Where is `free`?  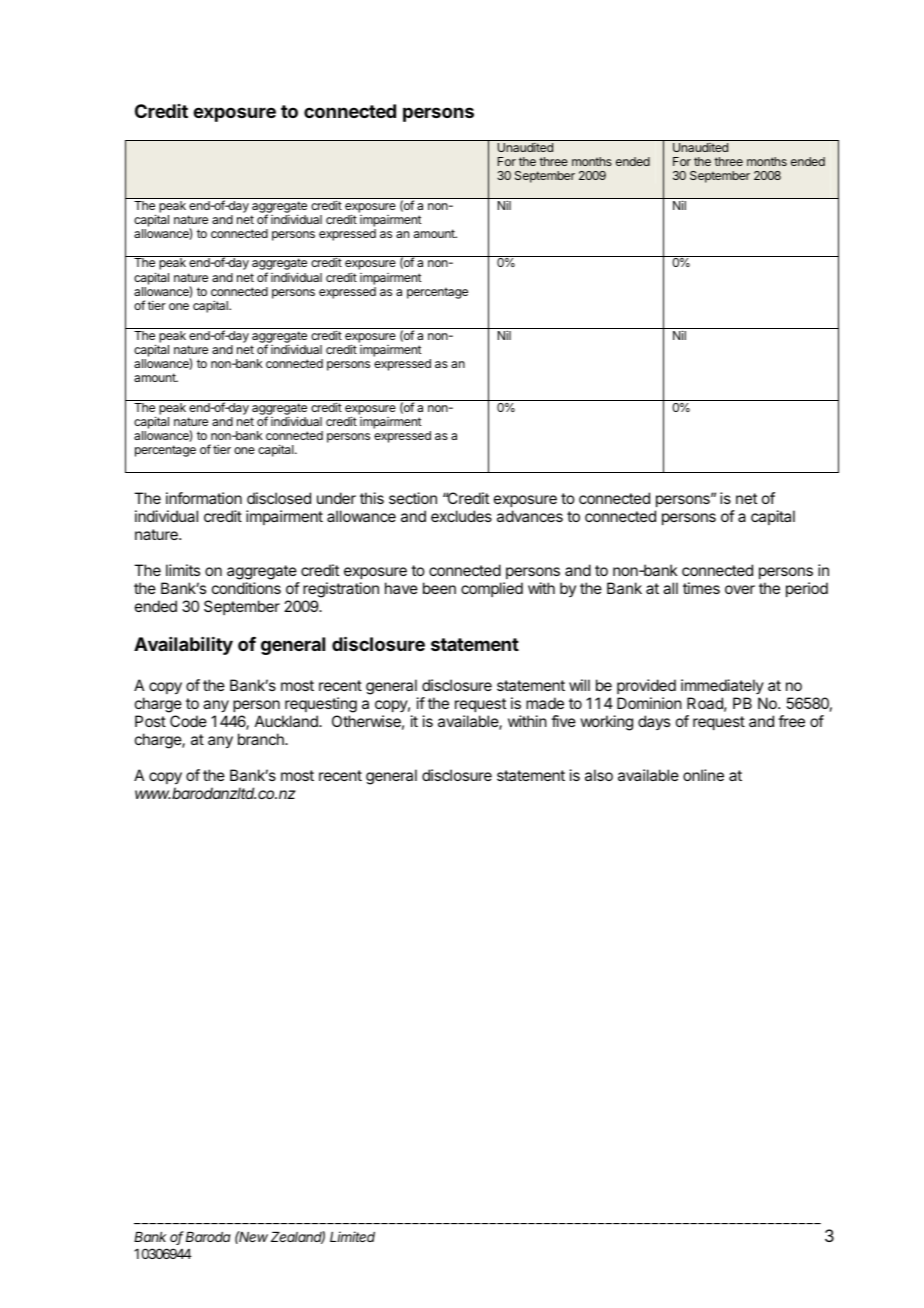 free is located at coordinates (791, 721).
